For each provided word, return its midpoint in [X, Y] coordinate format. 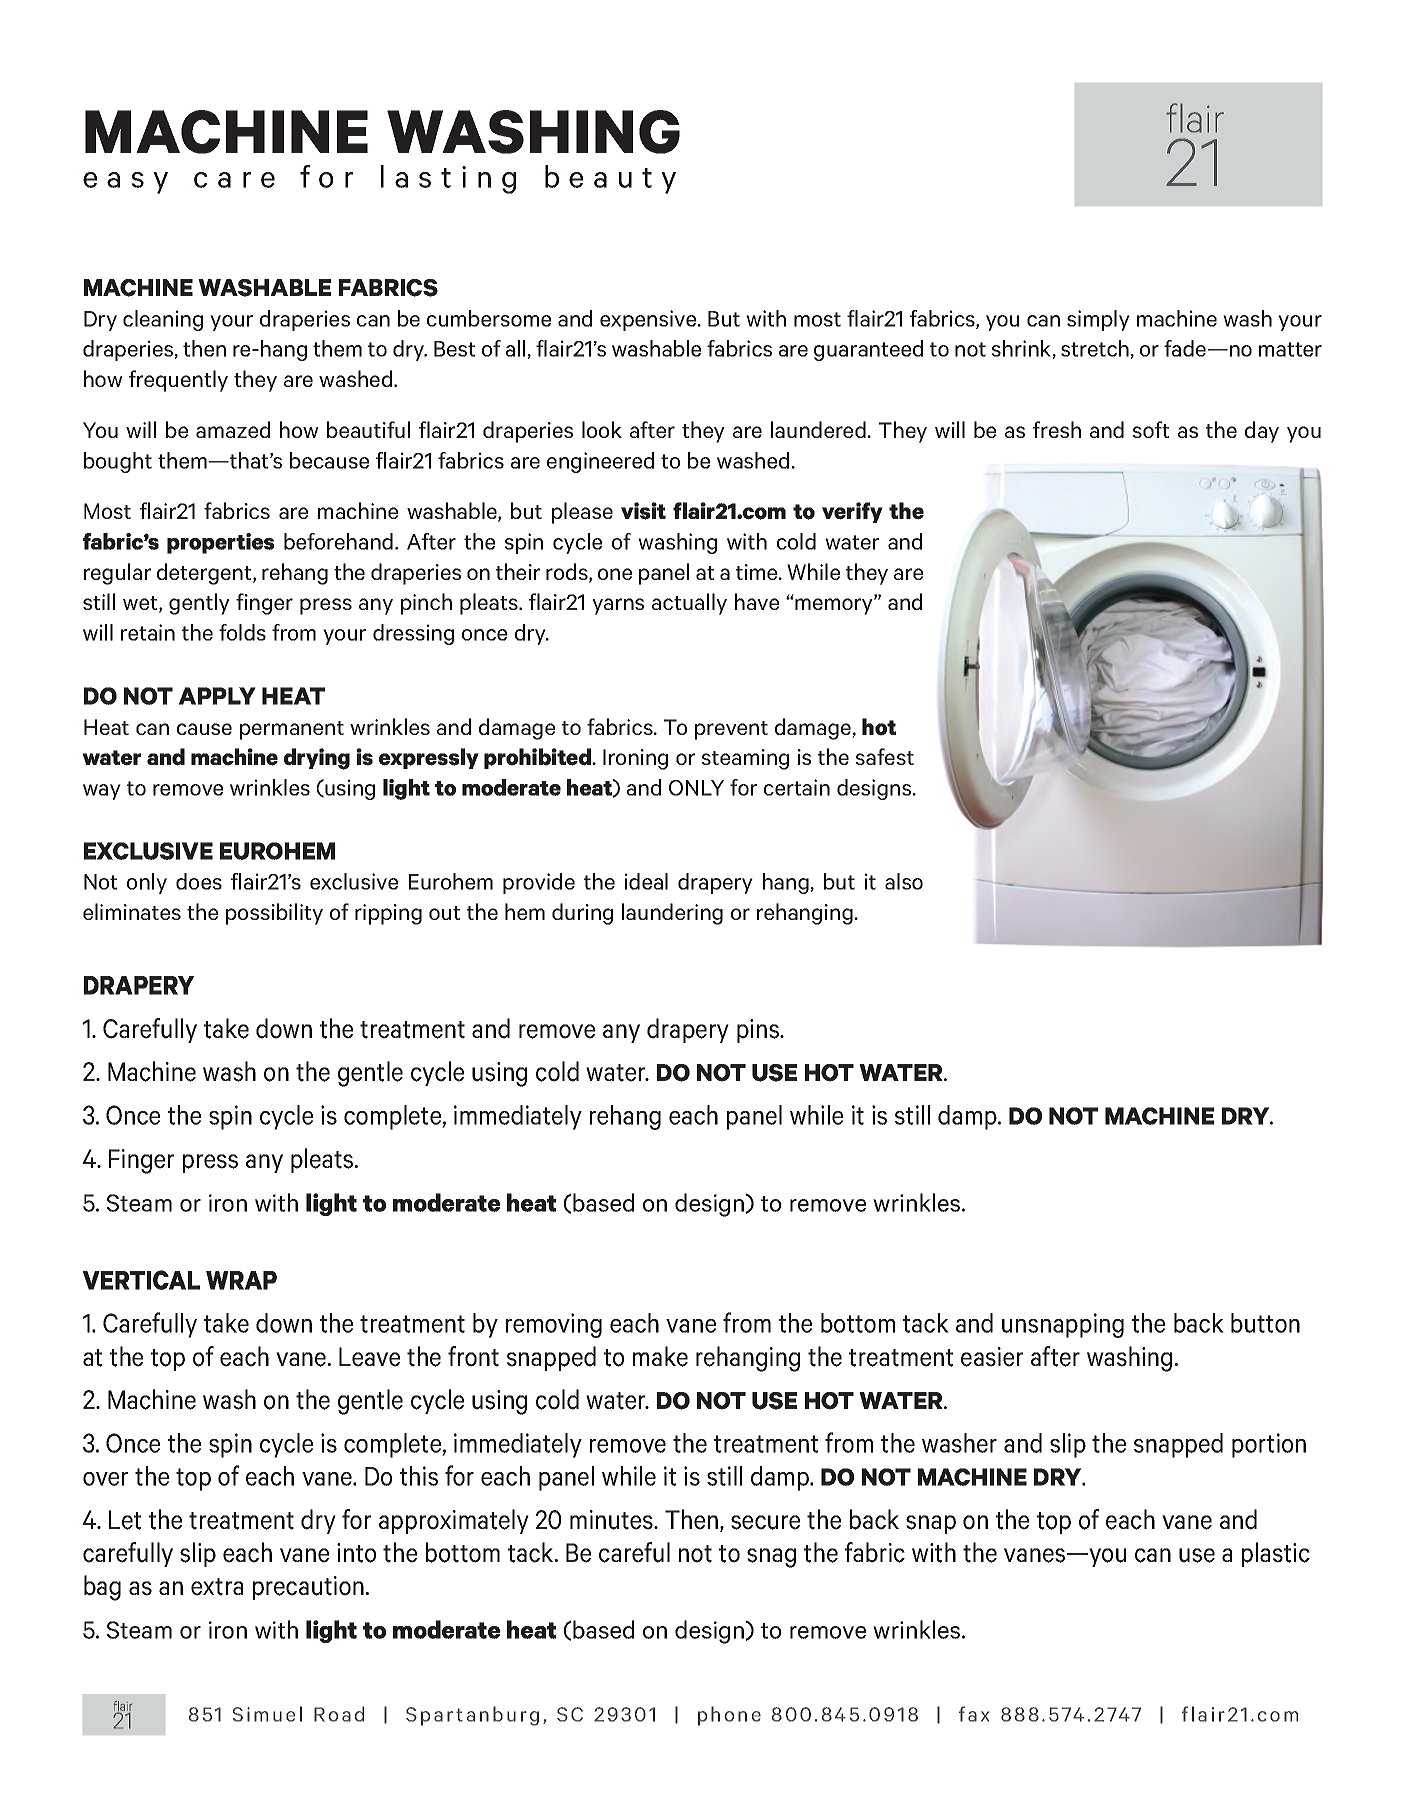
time [758, 572]
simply [1098, 320]
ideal [646, 881]
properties [220, 543]
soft [1151, 429]
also [904, 881]
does [199, 881]
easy [125, 183]
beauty [610, 179]
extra [217, 1587]
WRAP [241, 1280]
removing [554, 1325]
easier [992, 1357]
